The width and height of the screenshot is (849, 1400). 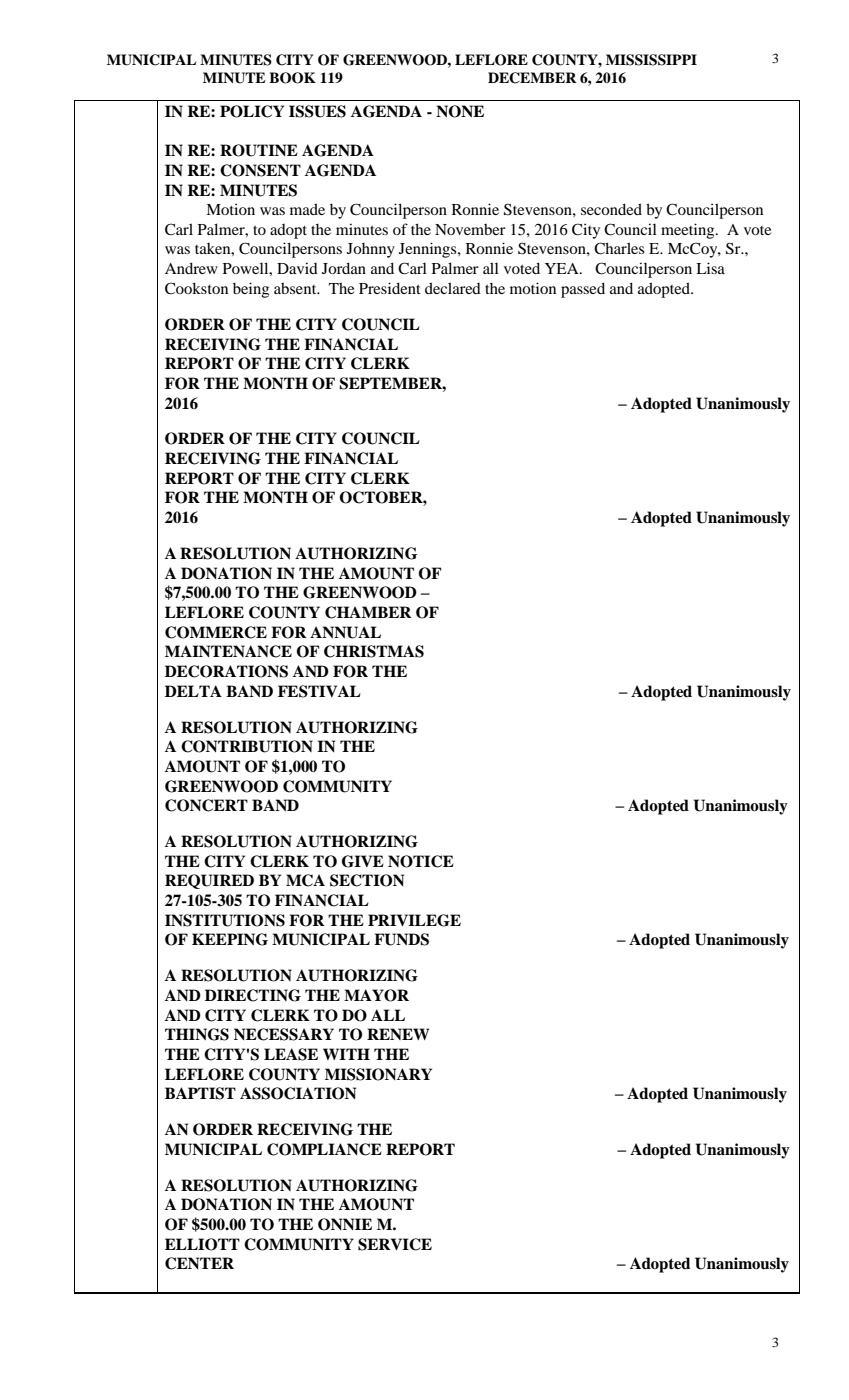 I want to click on CHAMBER, so click(x=368, y=612).
